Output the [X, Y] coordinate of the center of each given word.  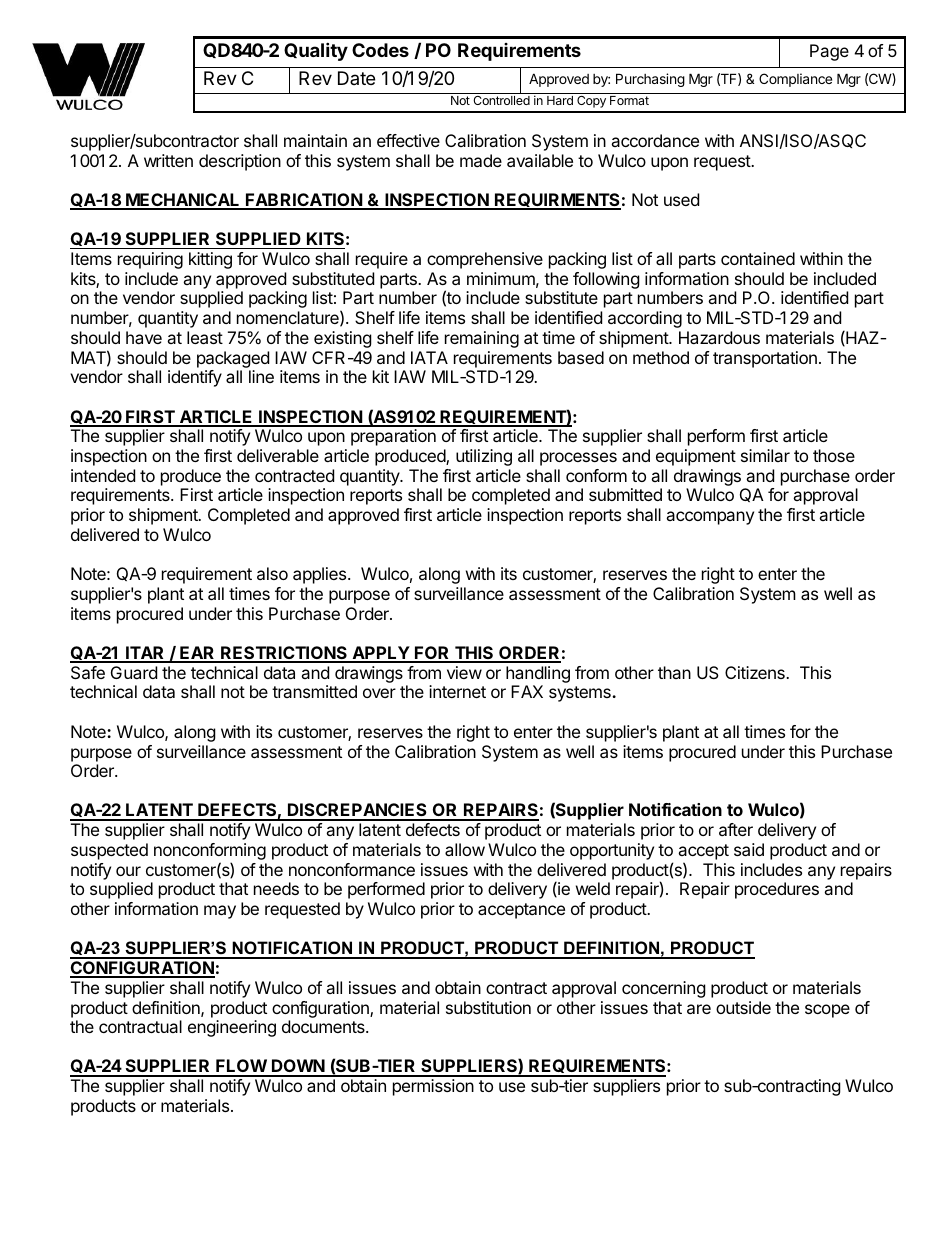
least [205, 337]
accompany [710, 518]
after [736, 829]
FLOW [241, 1067]
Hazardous [719, 337]
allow [465, 849]
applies [321, 575]
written [168, 160]
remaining [482, 339]
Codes [380, 50]
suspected [109, 851]
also [272, 573]
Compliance [795, 80]
